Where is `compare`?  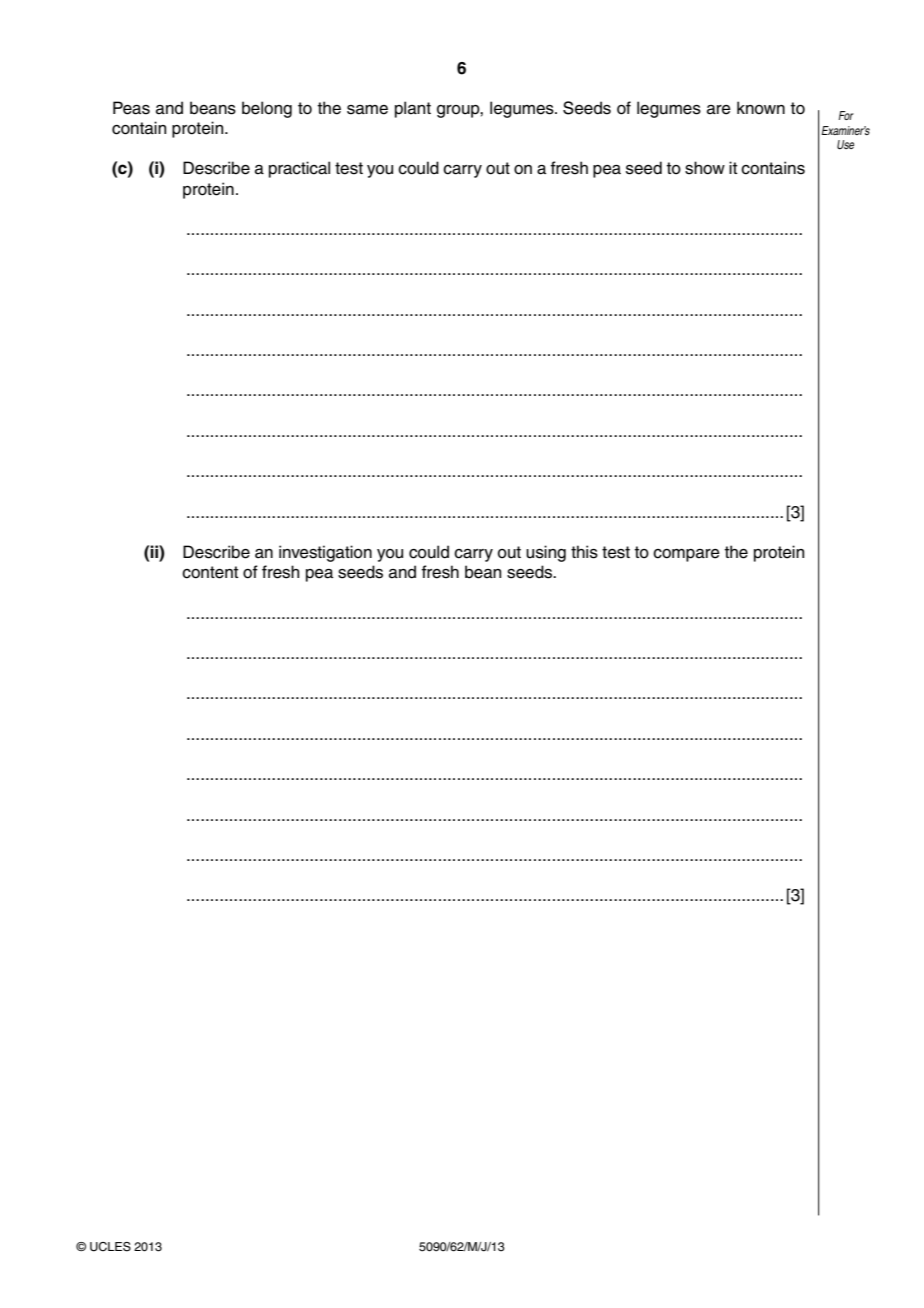
compare is located at coordinates (686, 555).
